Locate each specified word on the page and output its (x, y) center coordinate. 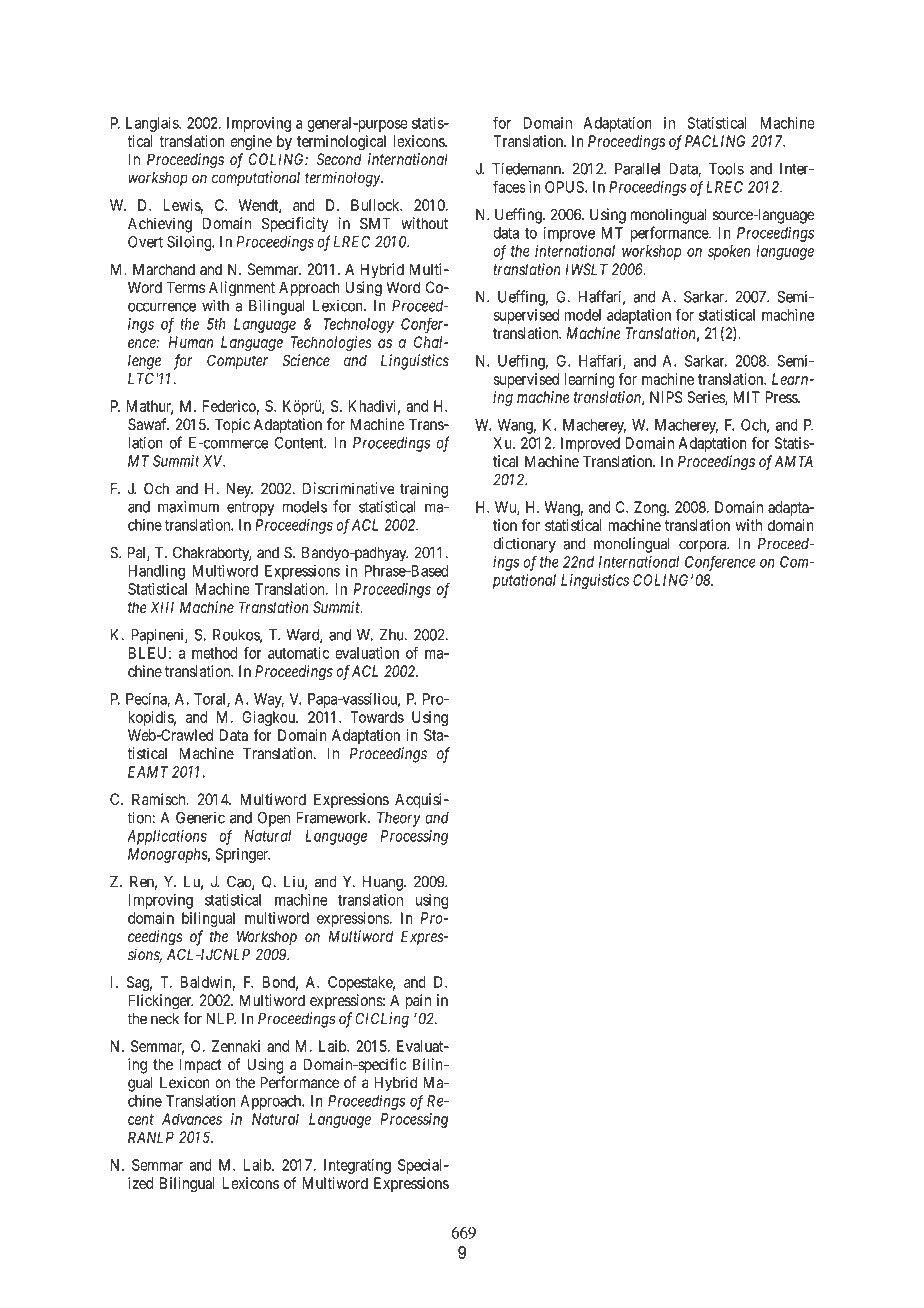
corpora (704, 546)
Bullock (376, 205)
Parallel (637, 169)
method (215, 653)
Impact (200, 1066)
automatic (298, 653)
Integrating (357, 1166)
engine (251, 142)
